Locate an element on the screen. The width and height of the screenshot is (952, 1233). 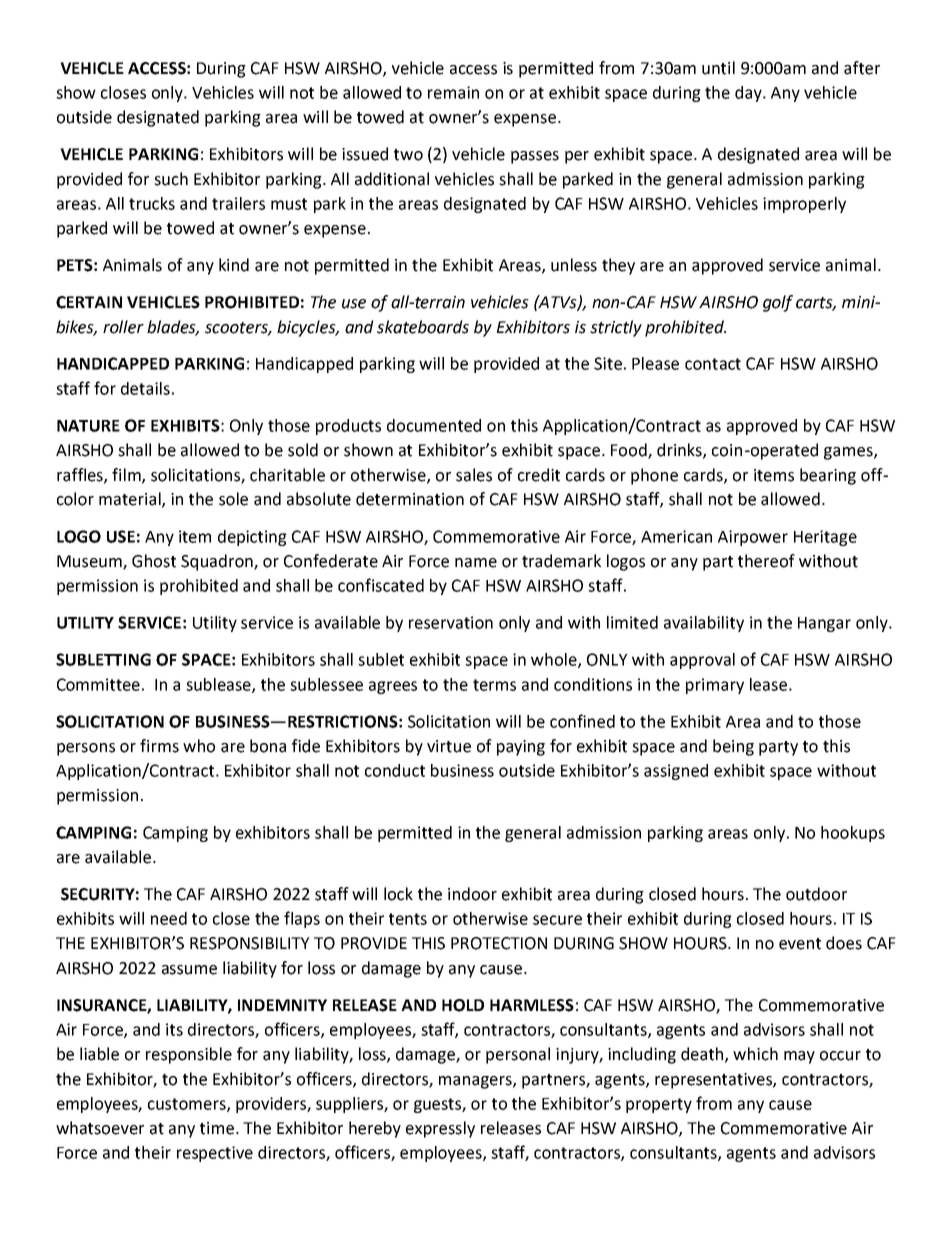
Hangar is located at coordinates (824, 624).
